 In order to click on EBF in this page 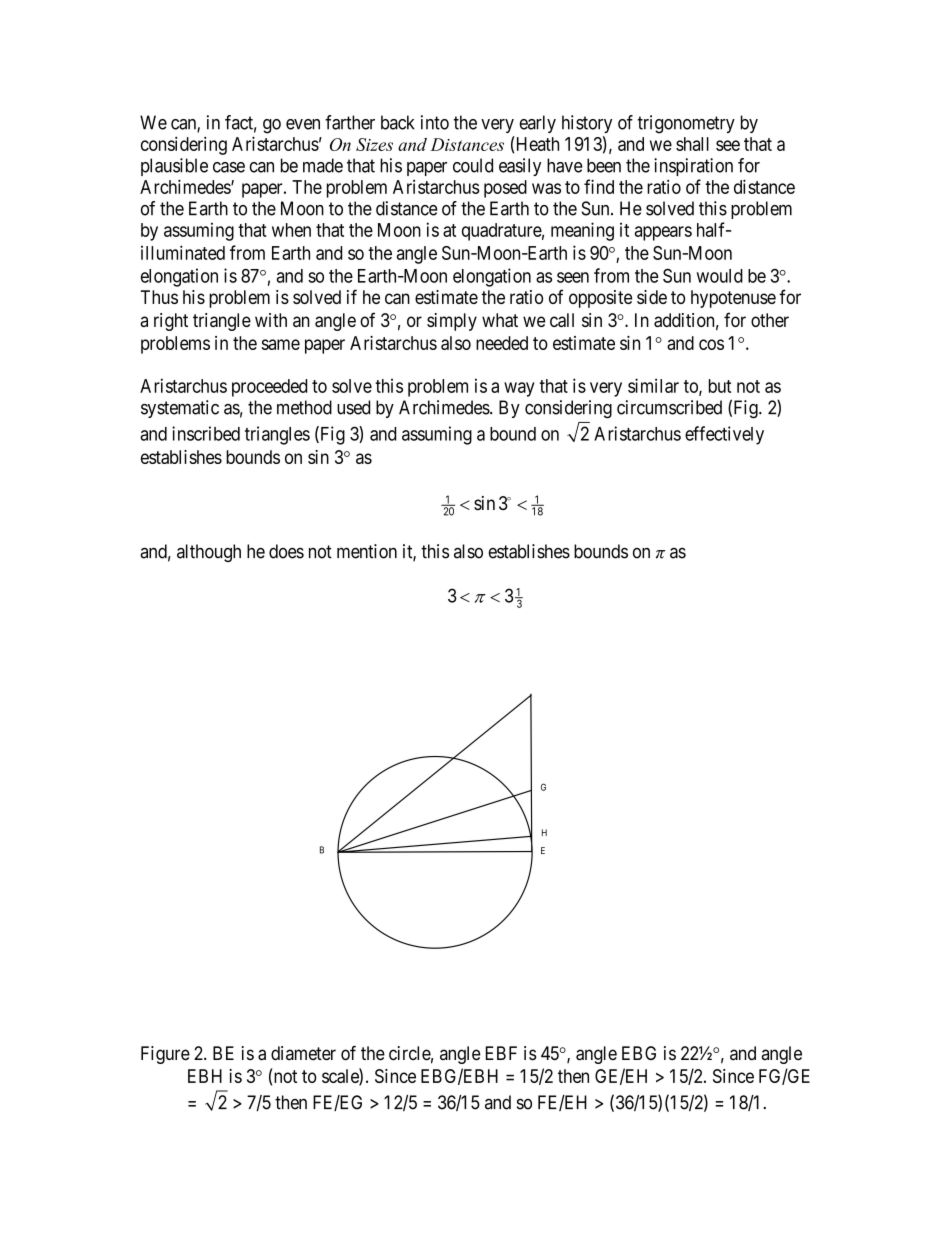, I will do `click(501, 1053)`.
